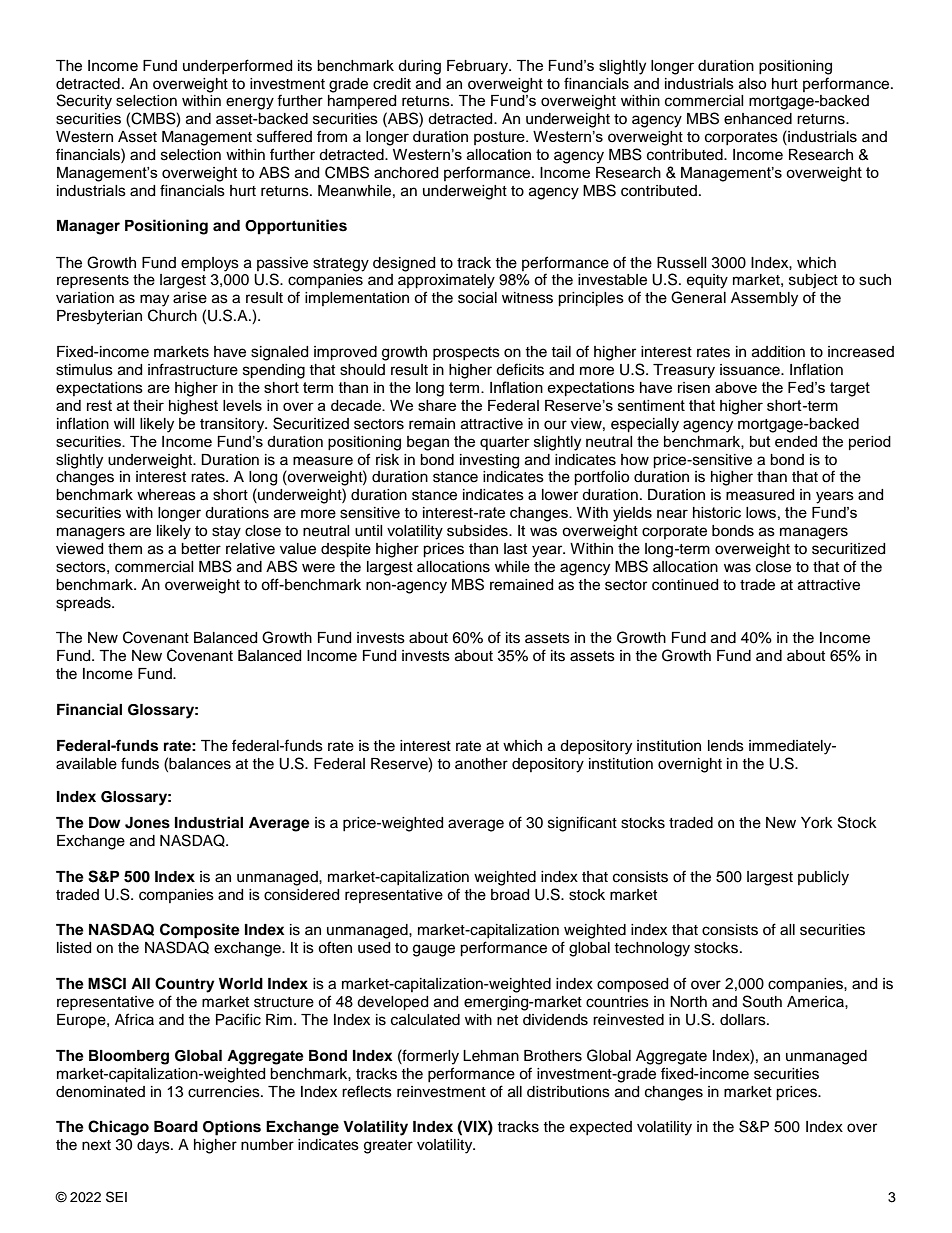 This document has height=1233, width=952. What do you see at coordinates (154, 1146) in the document?
I see `days` at bounding box center [154, 1146].
